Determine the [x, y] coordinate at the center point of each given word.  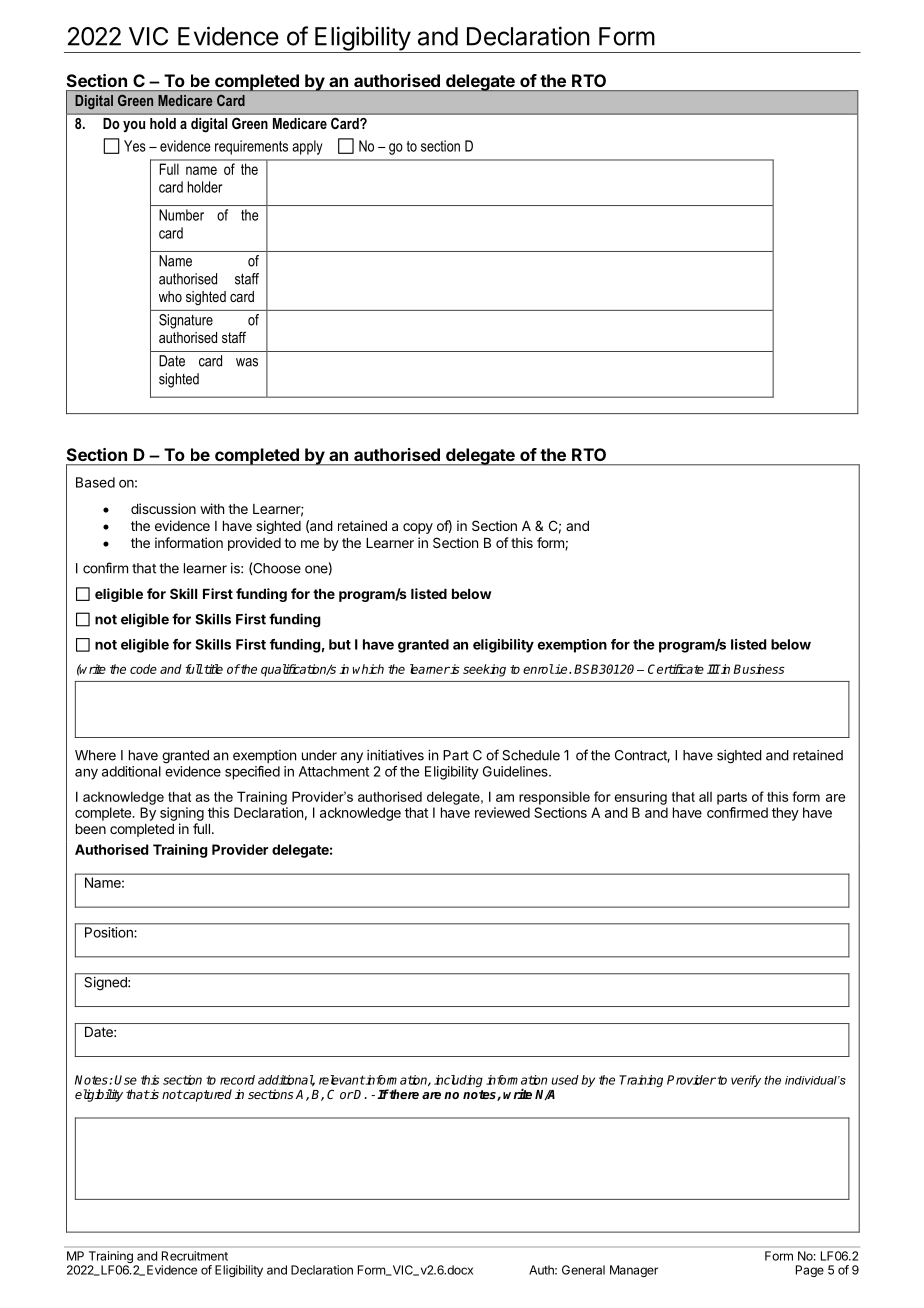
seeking [484, 670]
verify [746, 1081]
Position [109, 932]
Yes [135, 146]
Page [810, 1271]
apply [307, 147]
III [713, 669]
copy [418, 528]
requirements [251, 147]
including [458, 1081]
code [143, 669]
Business [759, 669]
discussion [163, 508]
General [583, 1270]
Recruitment [195, 1256]
